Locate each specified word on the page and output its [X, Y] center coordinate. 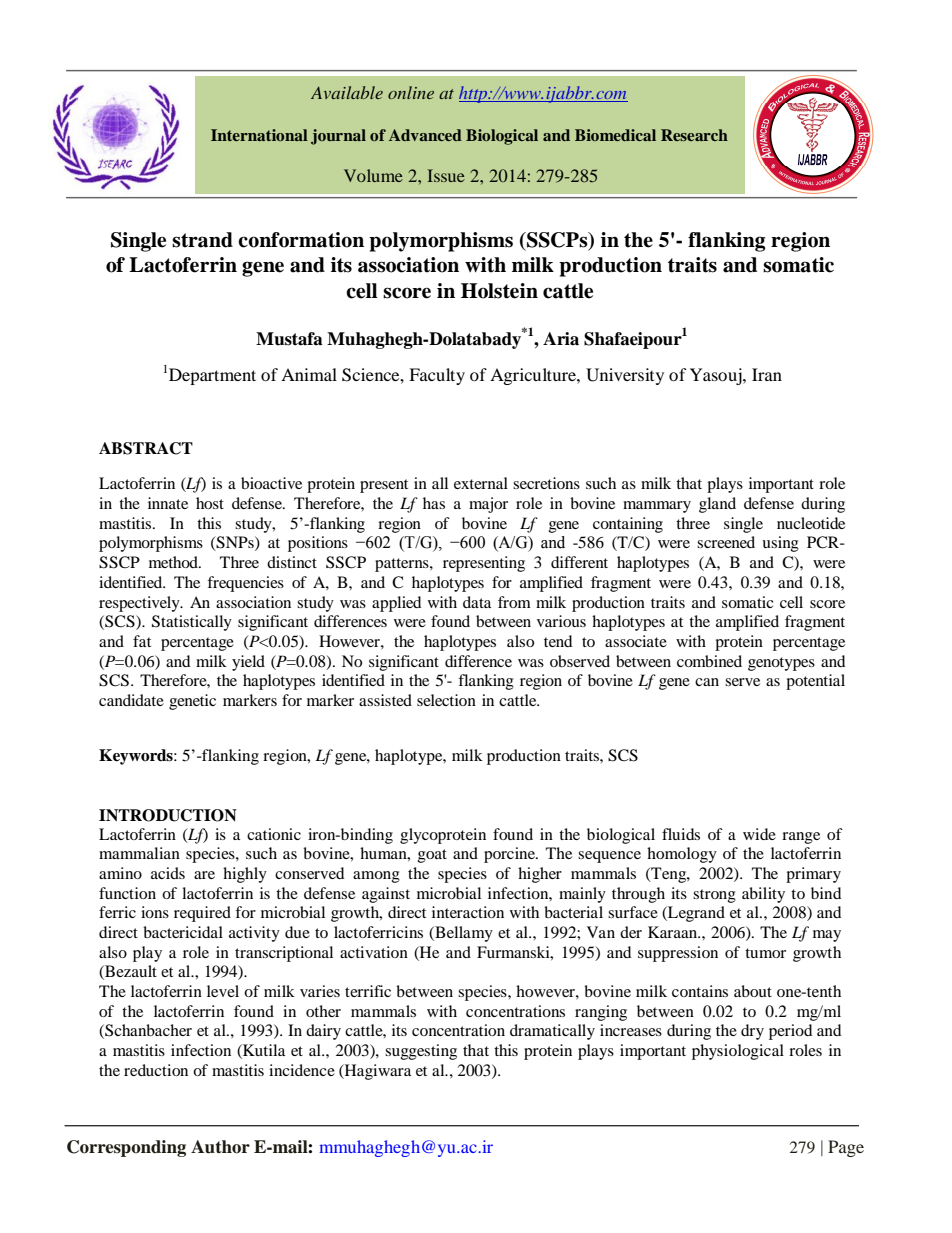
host [210, 503]
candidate [131, 700]
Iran [767, 374]
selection [446, 700]
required [202, 914]
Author [220, 1147]
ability [763, 895]
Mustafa [289, 339]
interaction [468, 912]
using [780, 544]
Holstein [499, 291]
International [259, 135]
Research [694, 135]
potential [815, 682]
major [488, 505]
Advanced [425, 135]
